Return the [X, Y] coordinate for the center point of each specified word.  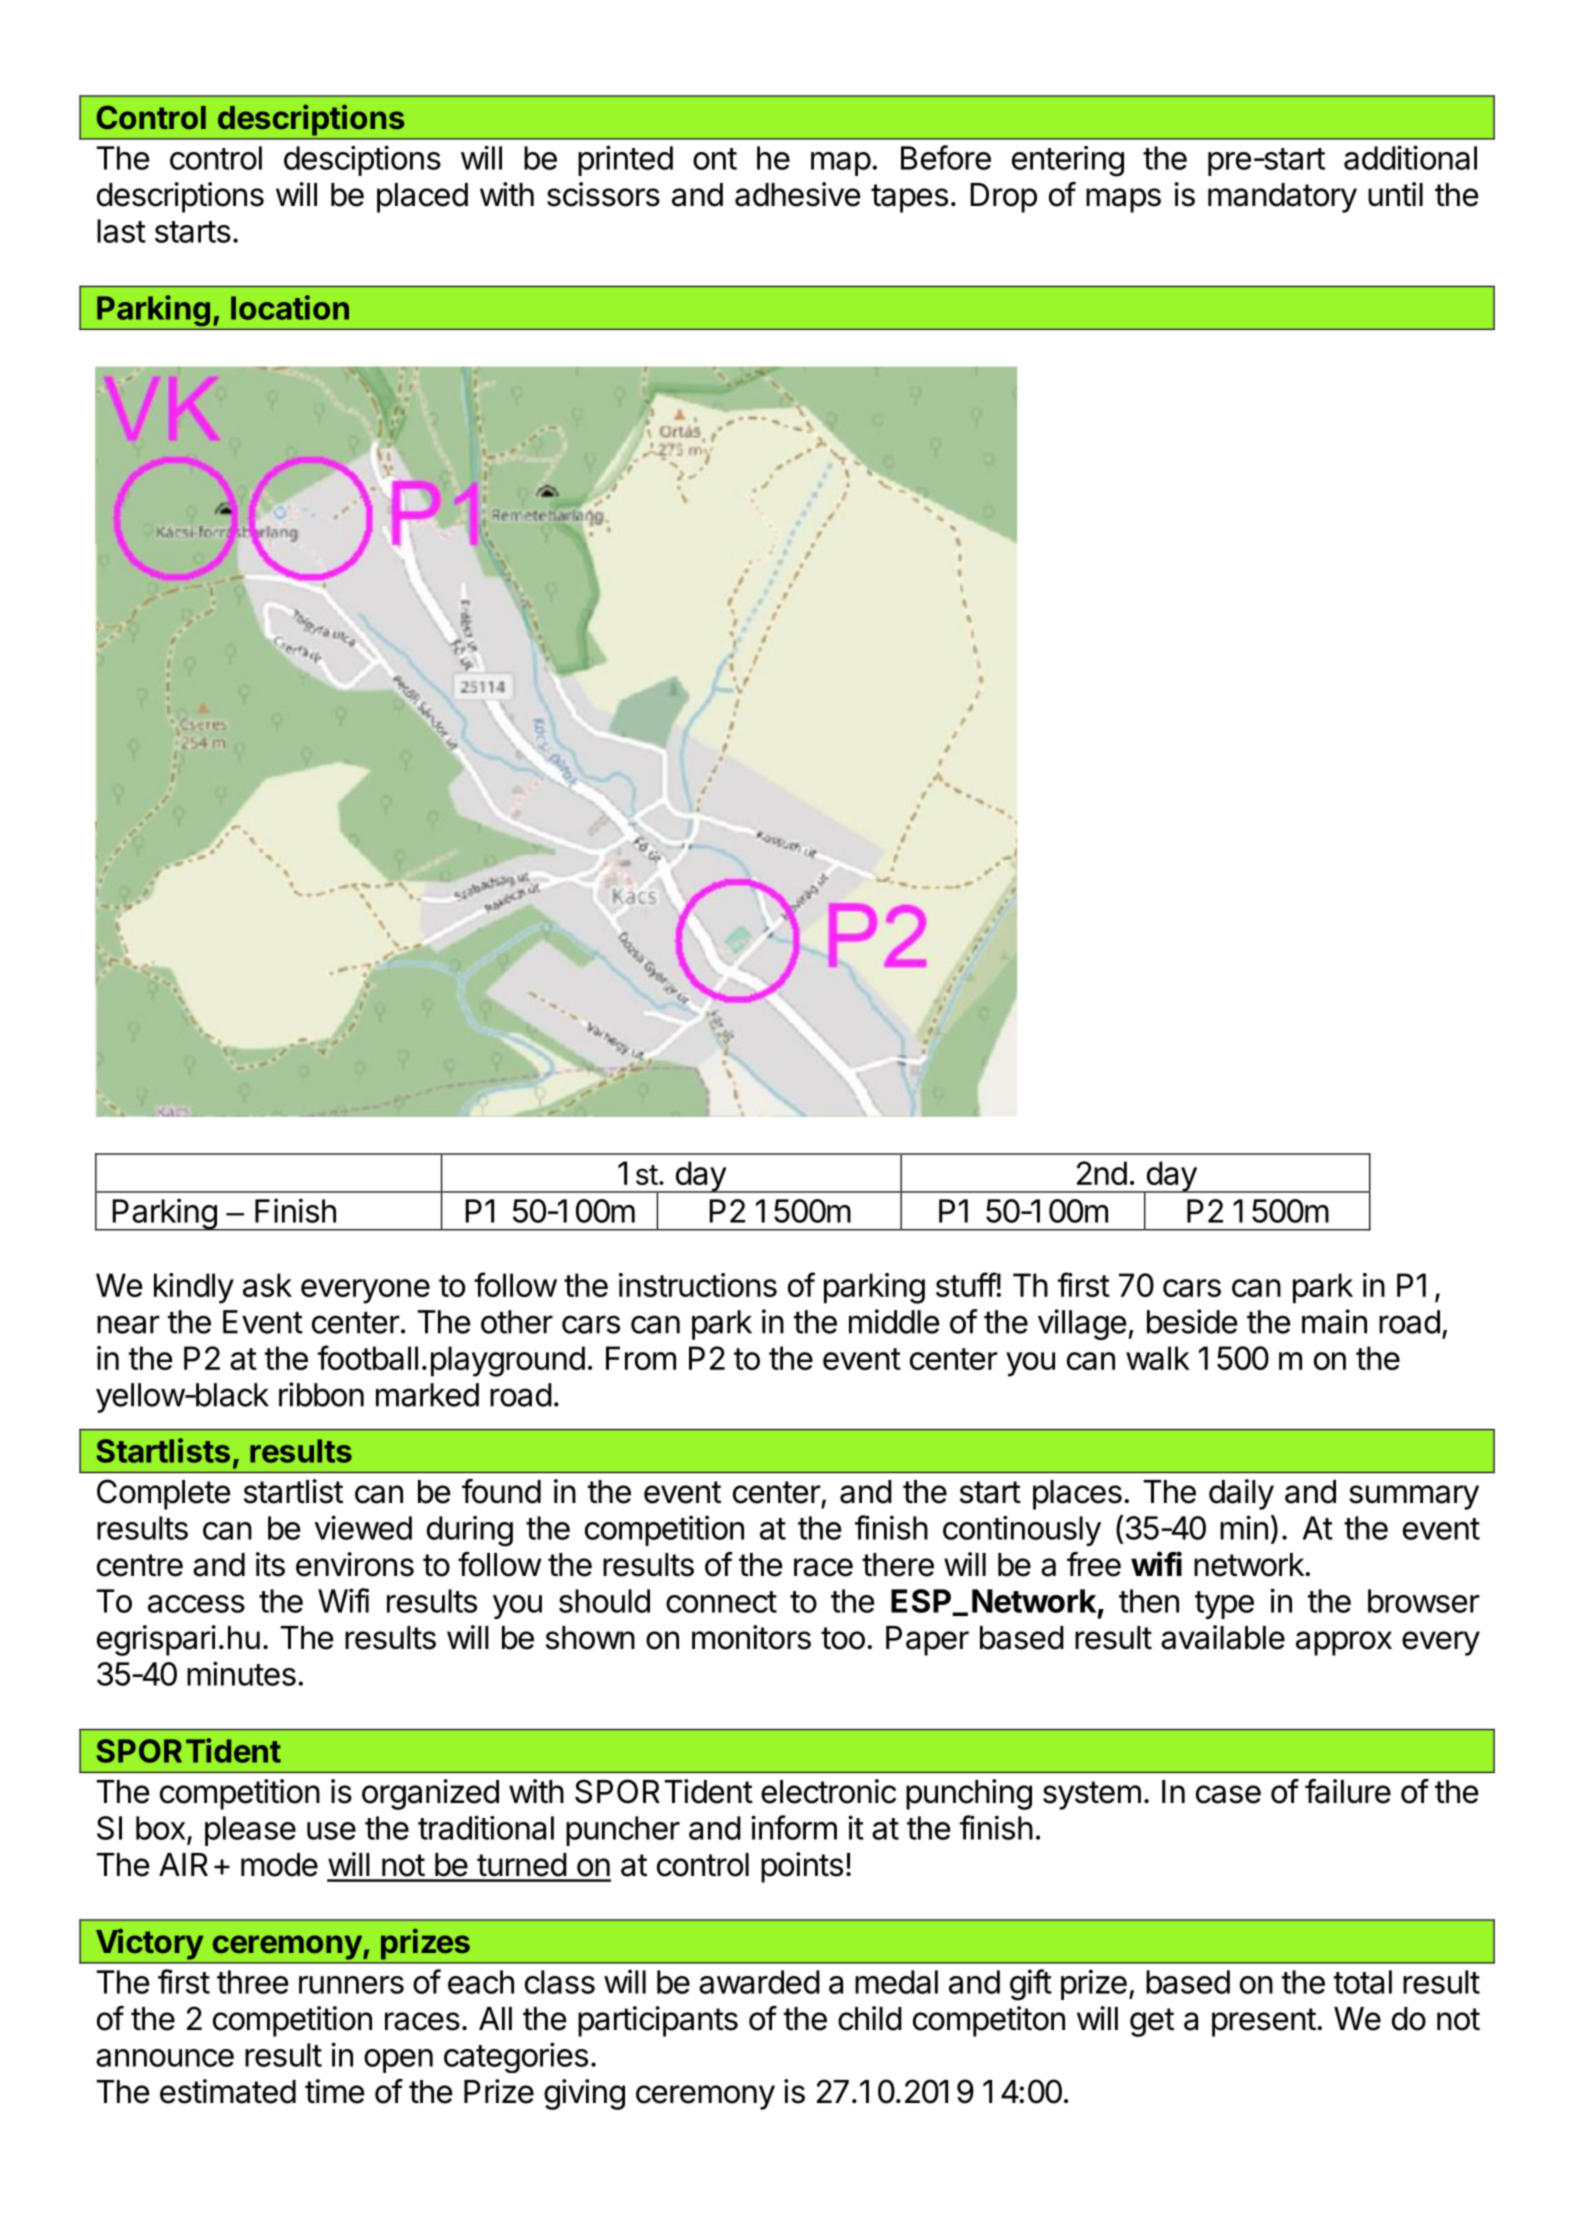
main [1334, 1321]
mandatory [1282, 198]
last [121, 231]
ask [267, 1285]
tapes [909, 198]
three [252, 1982]
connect [721, 1602]
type [1224, 1605]
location [290, 307]
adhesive [798, 194]
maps [1123, 200]
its [270, 1564]
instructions [698, 1285]
